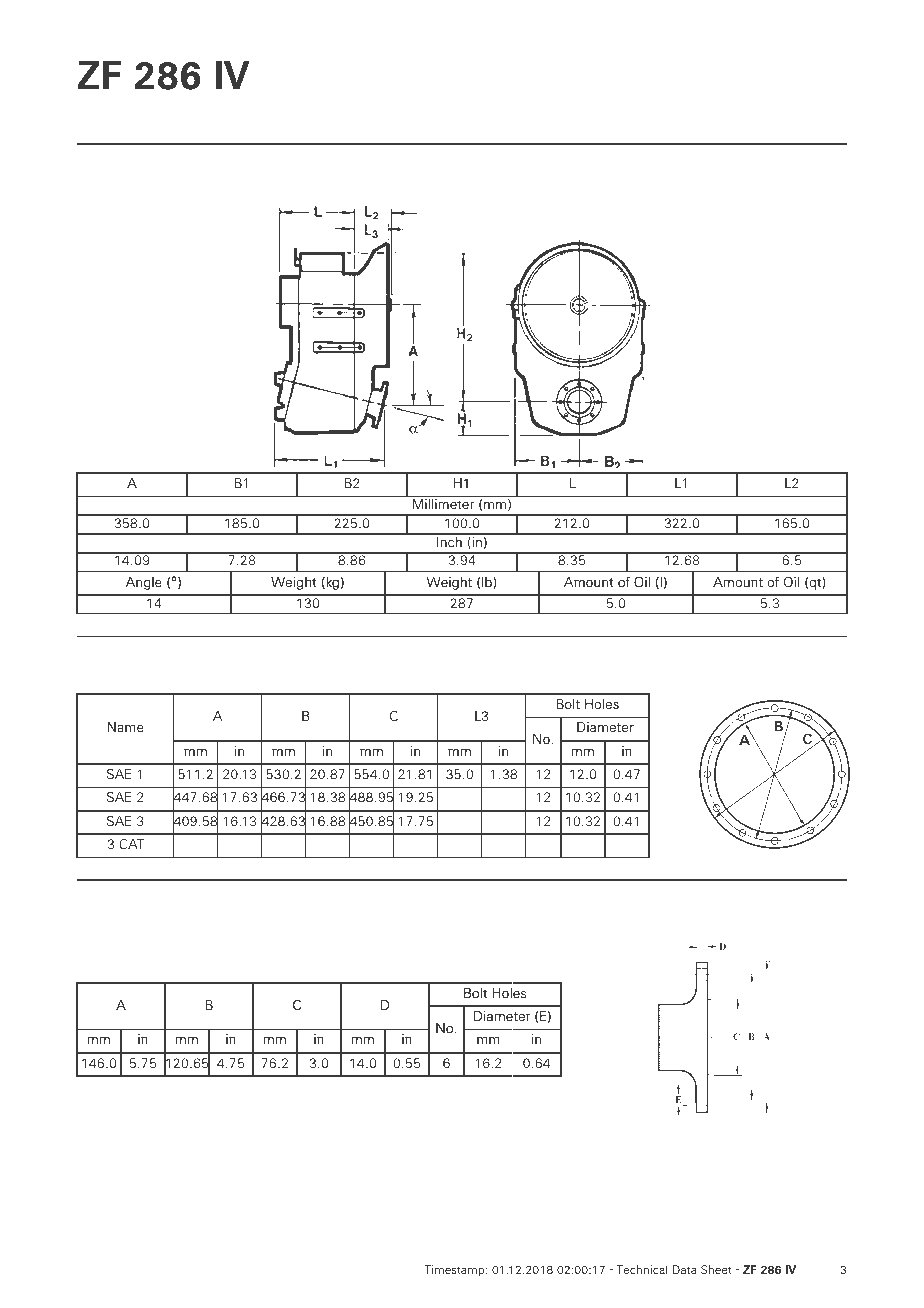 The image size is (924, 1308). Describe the element at coordinates (443, 504) in the image. I see `Millimeter` at that location.
